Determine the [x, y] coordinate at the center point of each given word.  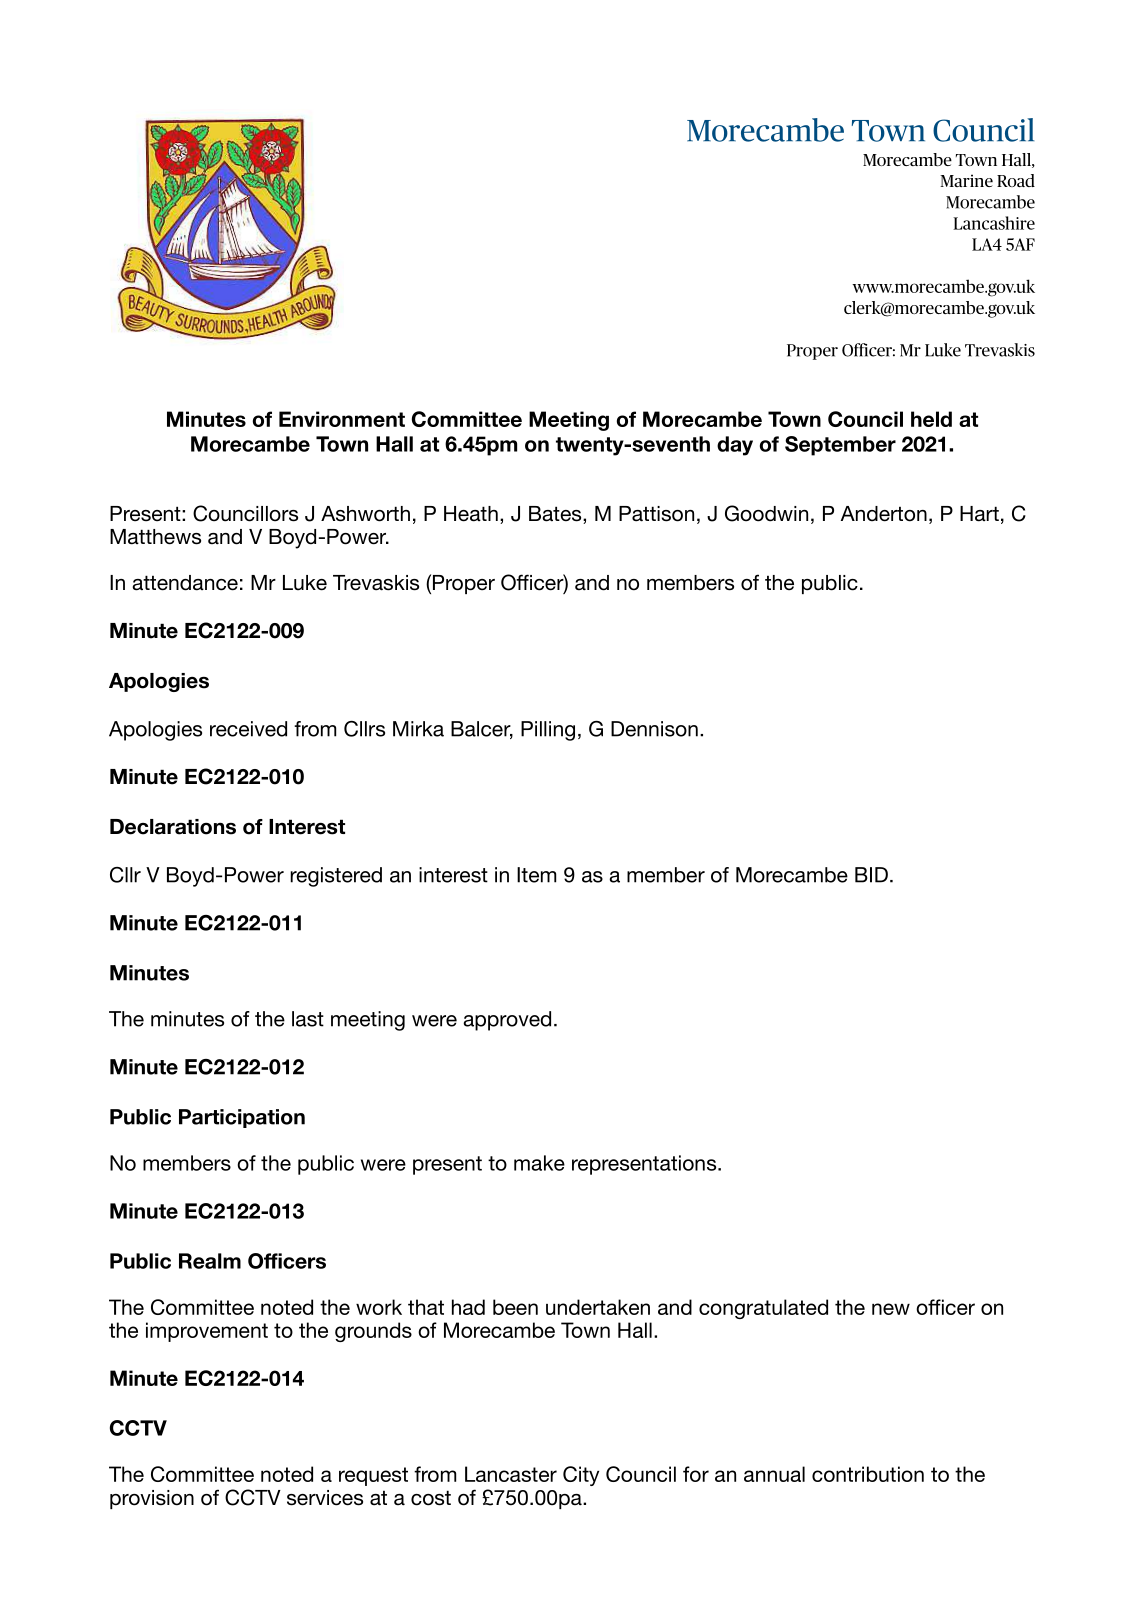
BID [871, 875]
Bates [556, 515]
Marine [966, 180]
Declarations [173, 827]
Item [536, 875]
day [735, 446]
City [581, 1476]
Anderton [884, 514]
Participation [242, 1118]
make [539, 1163]
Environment [342, 419]
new [891, 1309]
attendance [185, 583]
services [325, 1498]
